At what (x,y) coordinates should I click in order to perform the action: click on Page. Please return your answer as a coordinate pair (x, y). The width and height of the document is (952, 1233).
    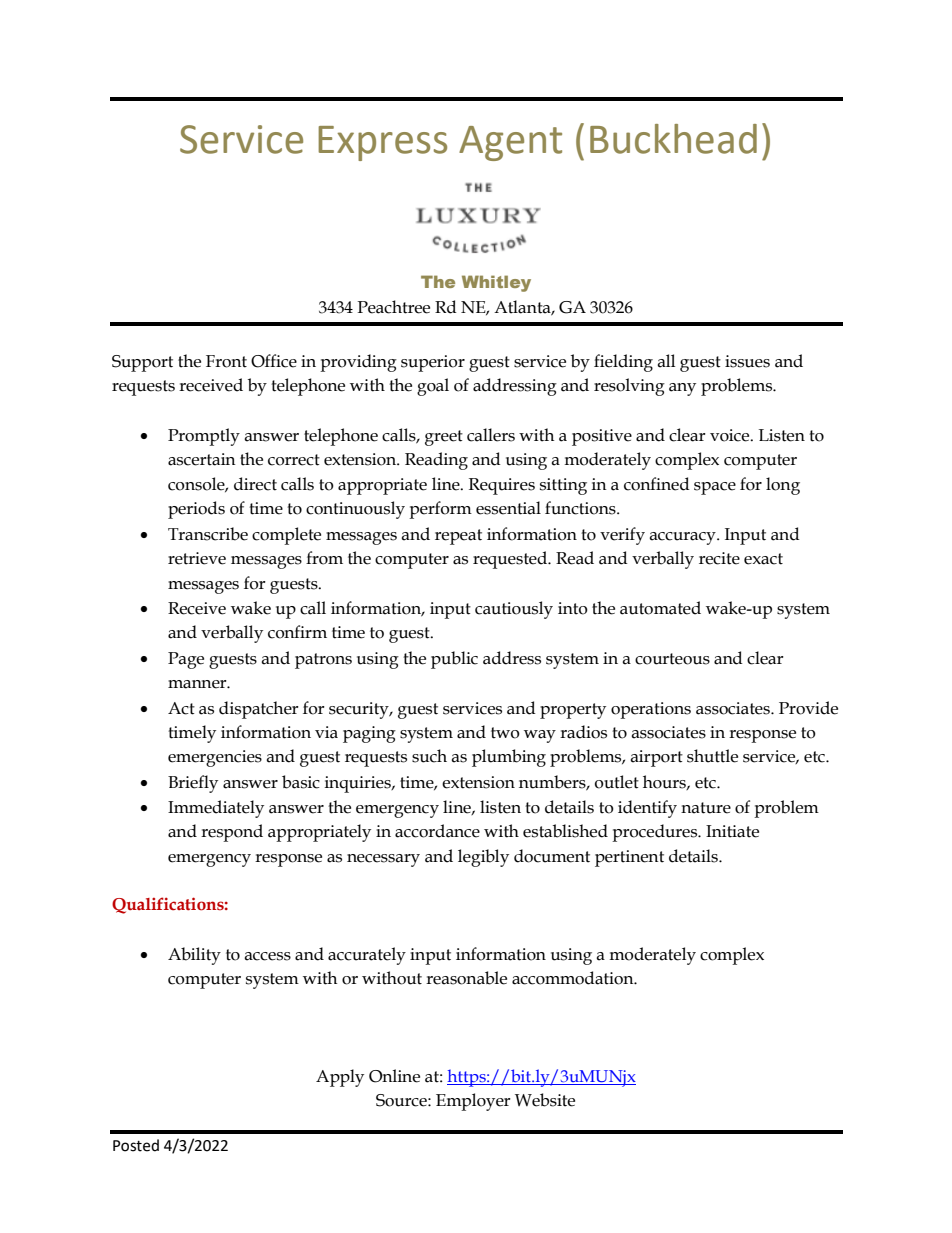
    Looking at the image, I should click on (186, 660).
